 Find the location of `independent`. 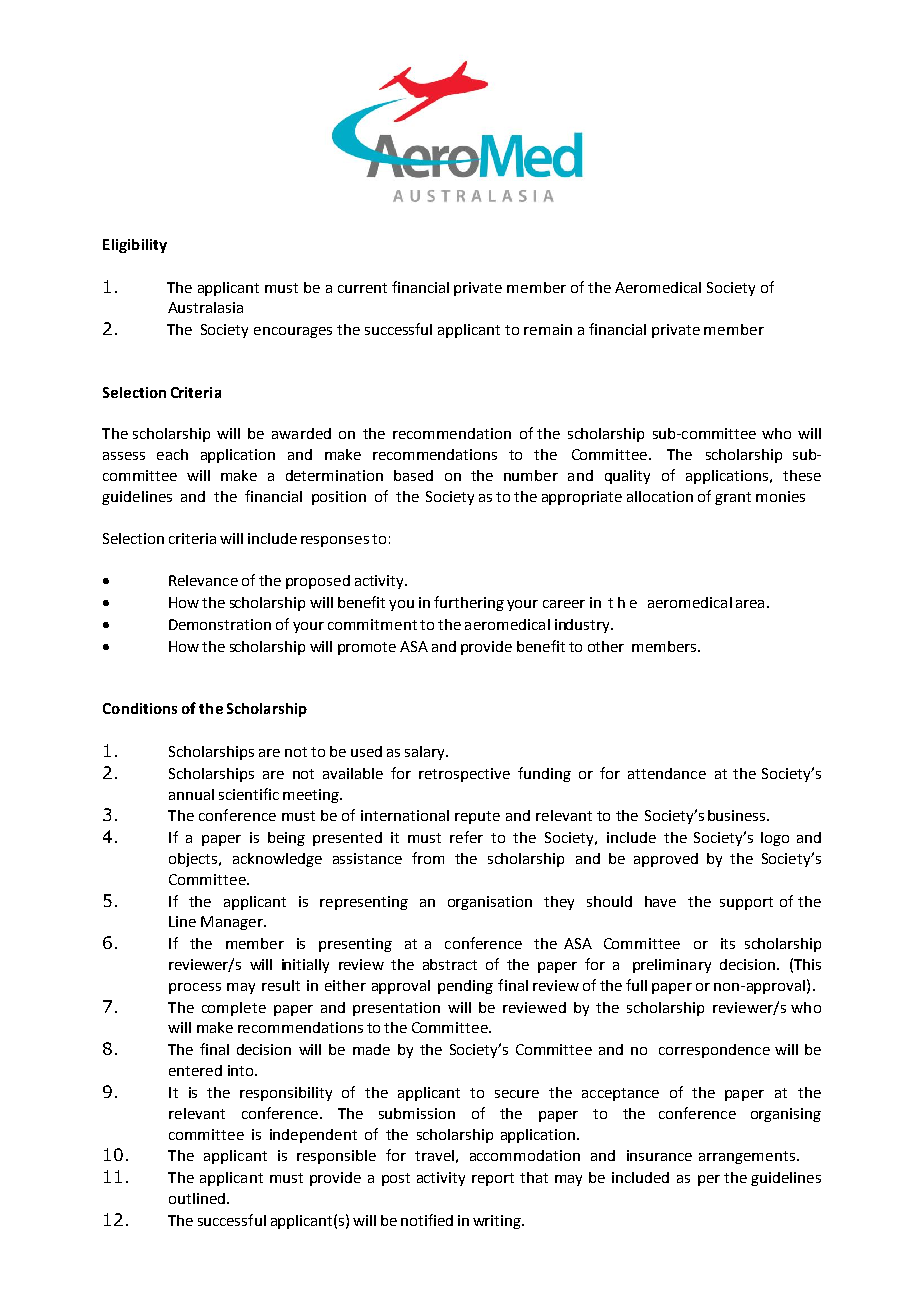

independent is located at coordinates (313, 1136).
